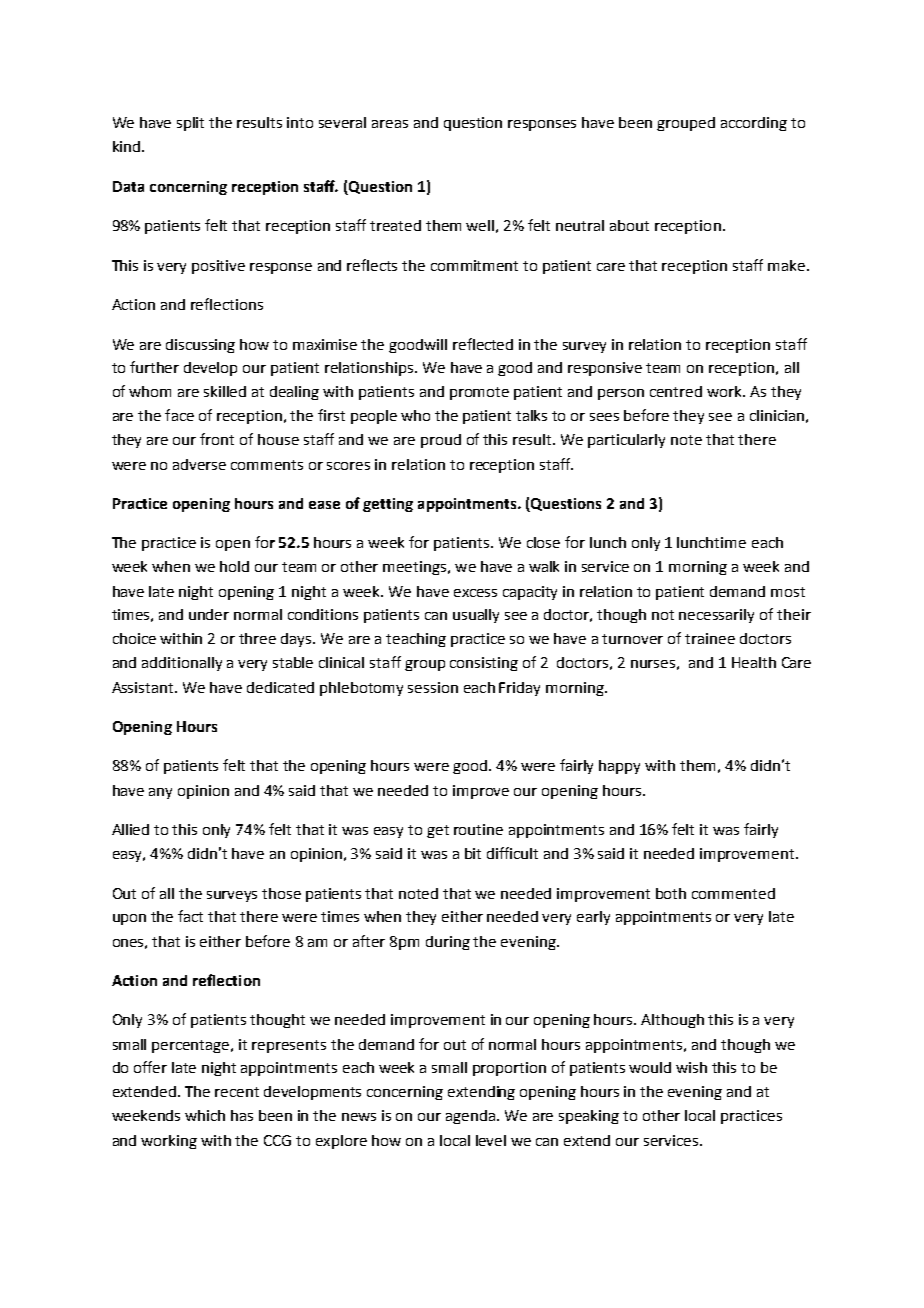 The height and width of the screenshot is (1308, 924). Describe the element at coordinates (209, 614) in the screenshot. I see `under` at that location.
